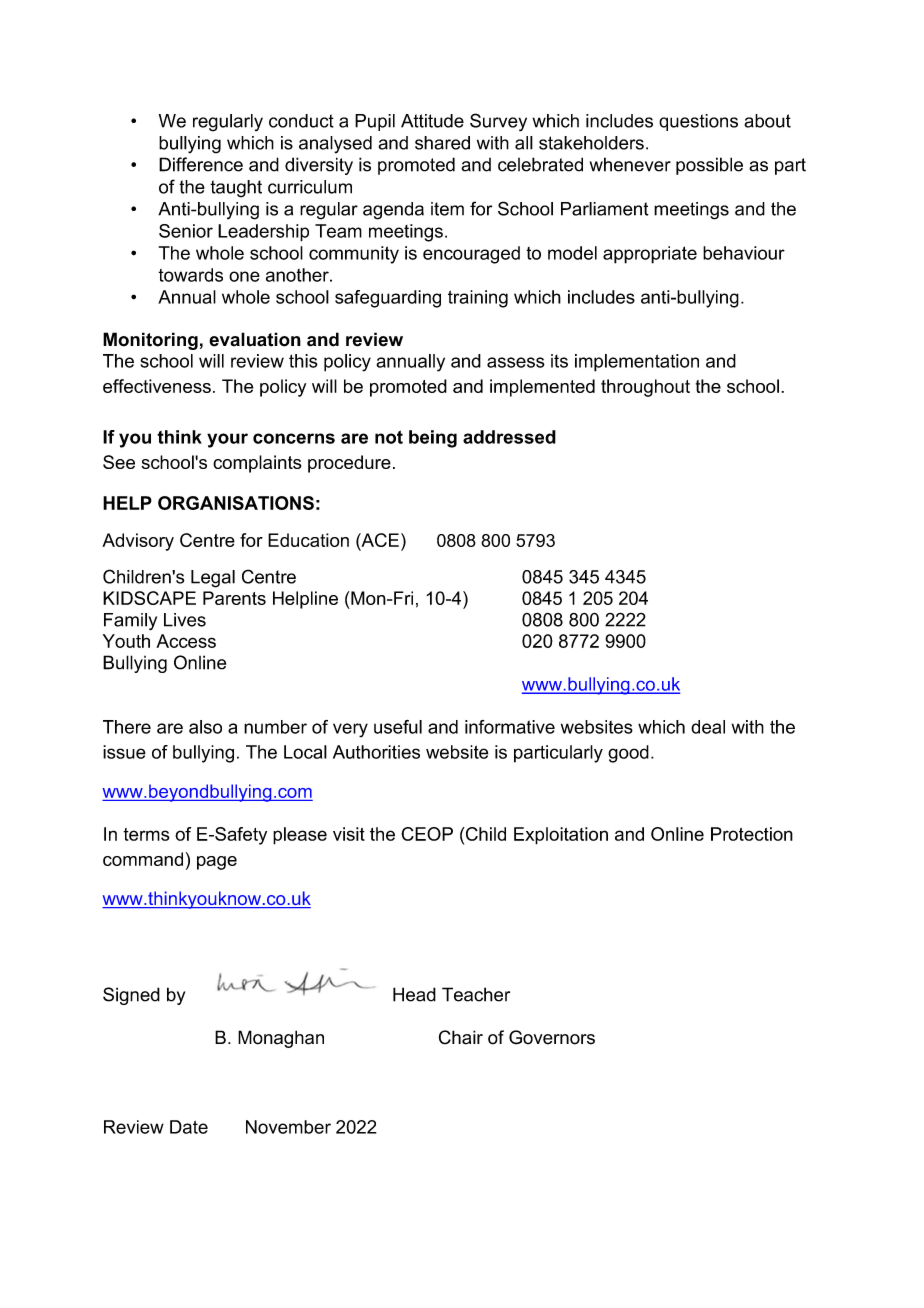 The image size is (924, 1308). I want to click on page, so click(217, 863).
